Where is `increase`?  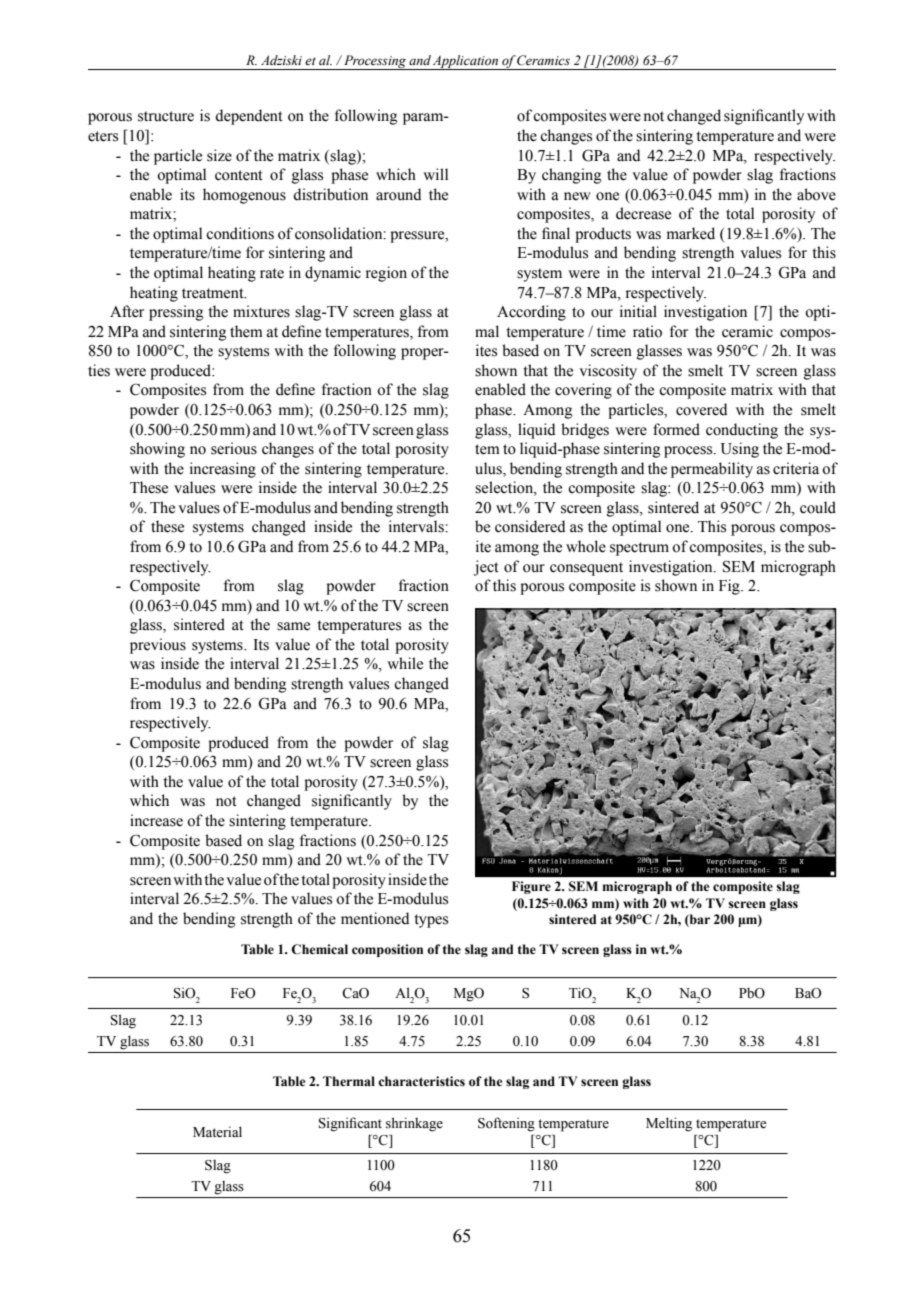 increase is located at coordinates (156, 820).
